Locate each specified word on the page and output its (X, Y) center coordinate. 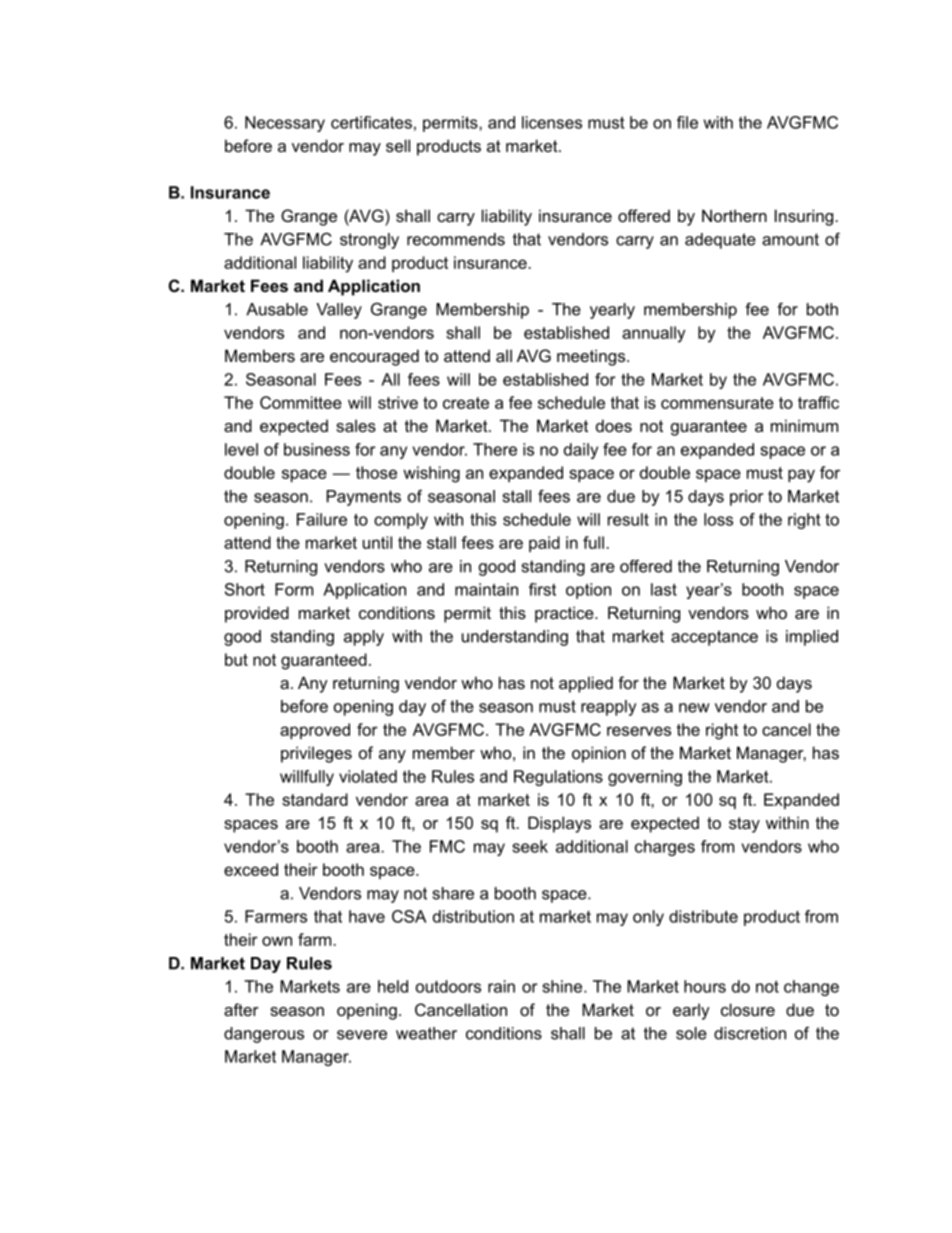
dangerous (264, 1035)
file (687, 122)
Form (294, 589)
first (542, 589)
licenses (552, 122)
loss (718, 519)
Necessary (285, 124)
